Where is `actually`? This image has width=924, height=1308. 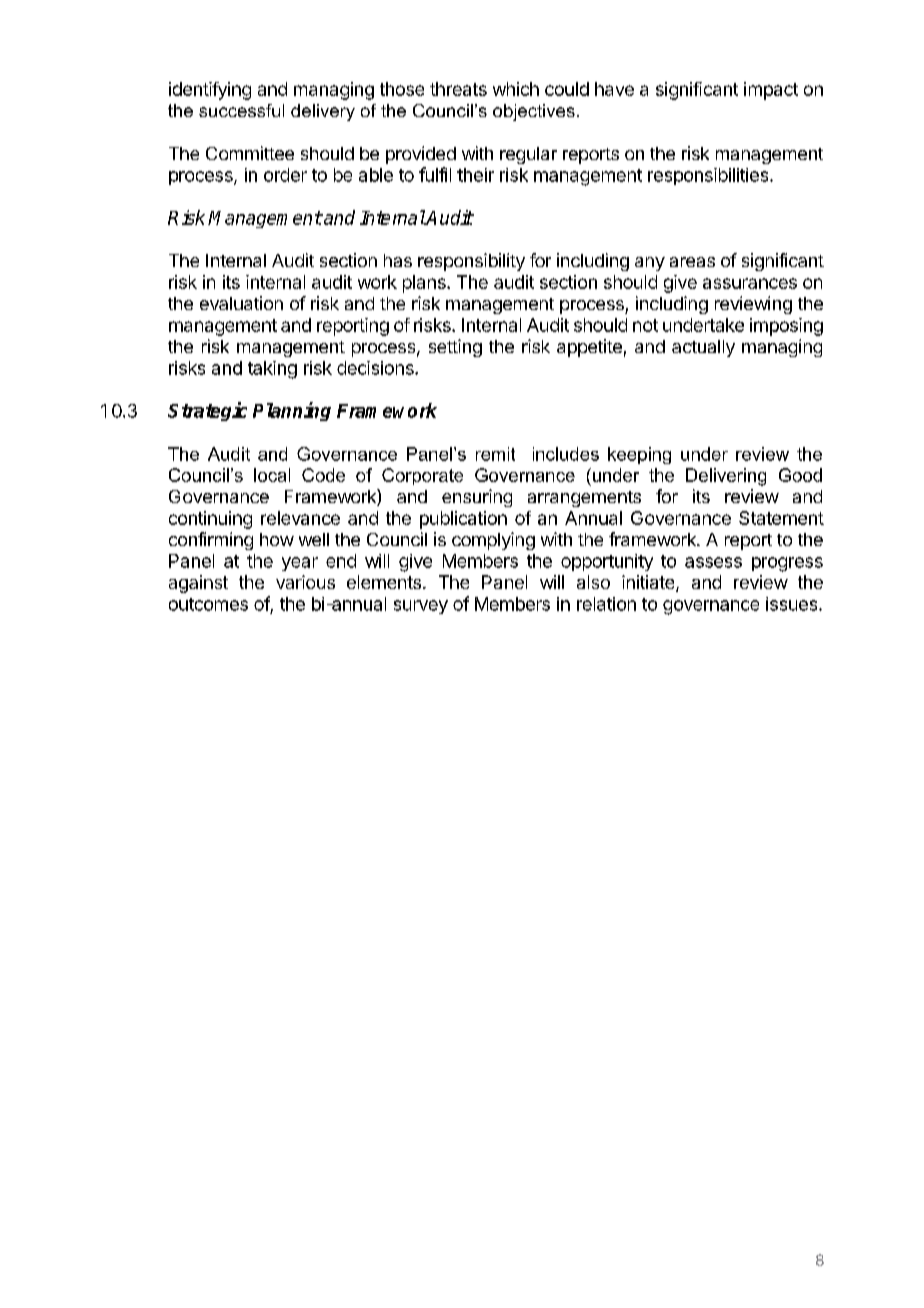 actually is located at coordinates (703, 348).
